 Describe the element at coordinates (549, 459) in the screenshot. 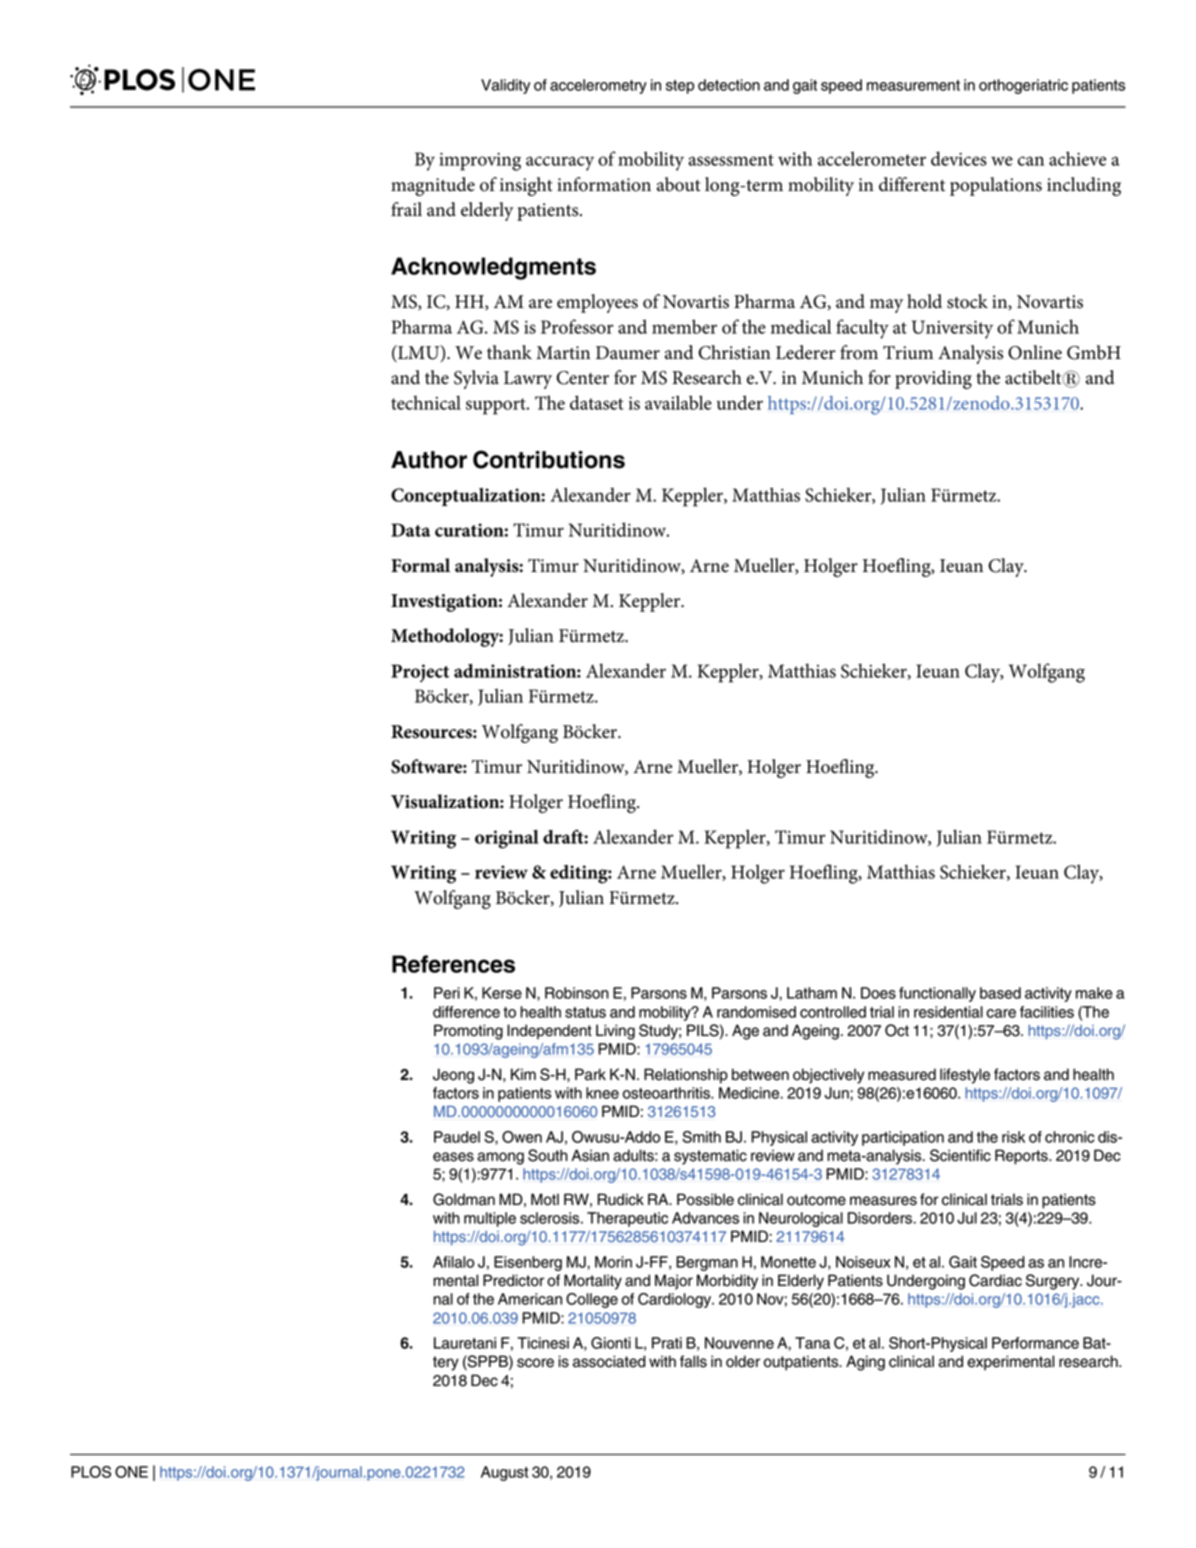

I see `Contributions` at that location.
